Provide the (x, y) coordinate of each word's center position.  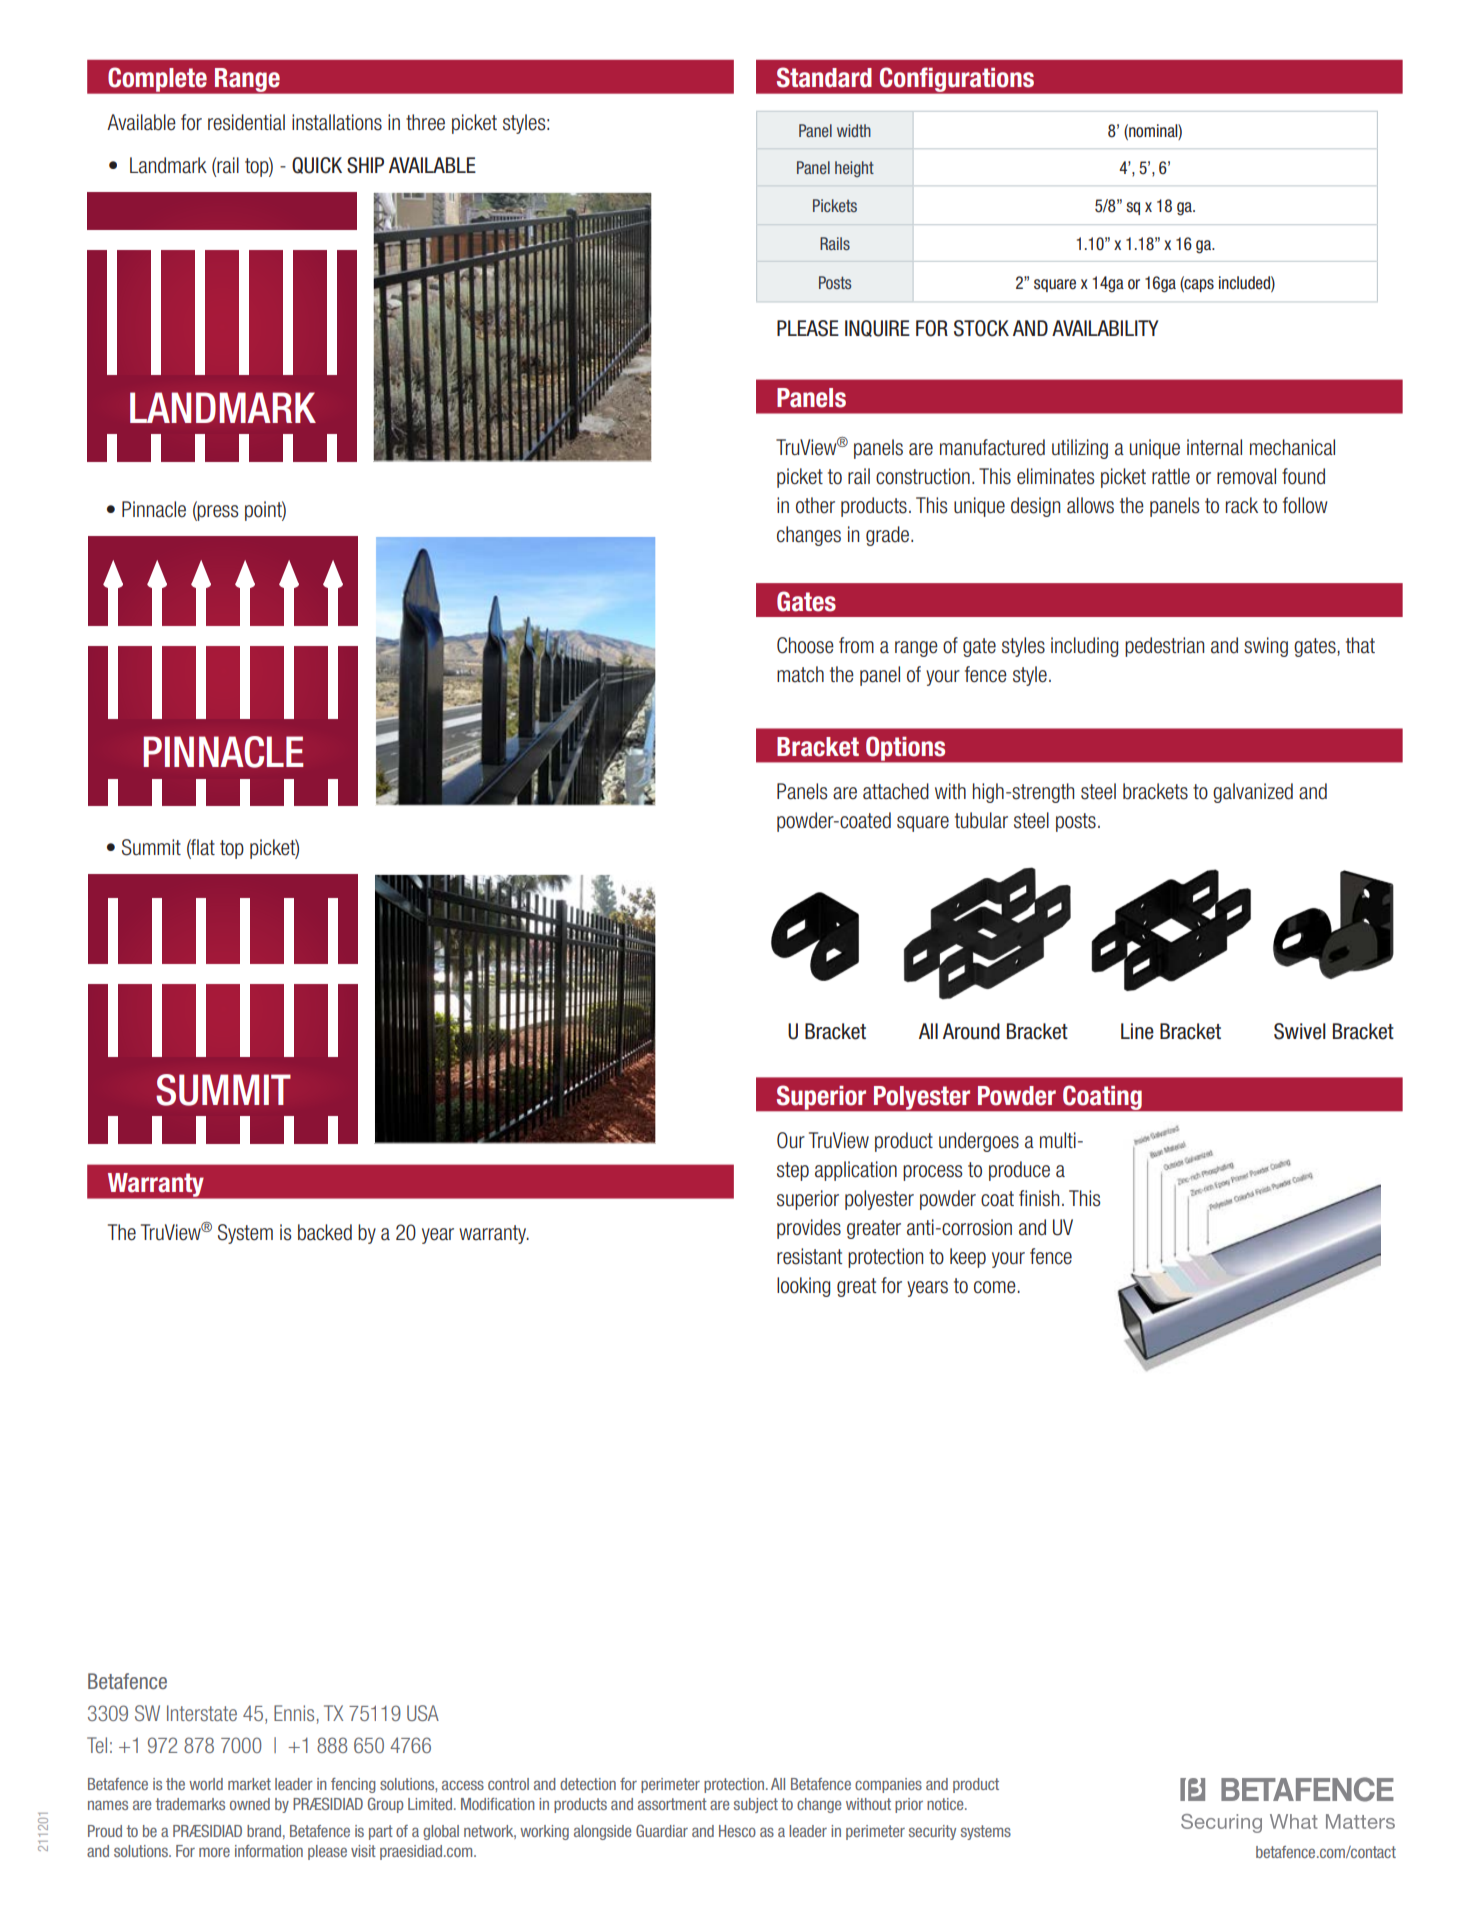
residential (246, 122)
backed (325, 1232)
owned (250, 1804)
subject (756, 1805)
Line (1137, 1031)
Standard (824, 77)
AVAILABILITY (1105, 328)
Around (971, 1031)
